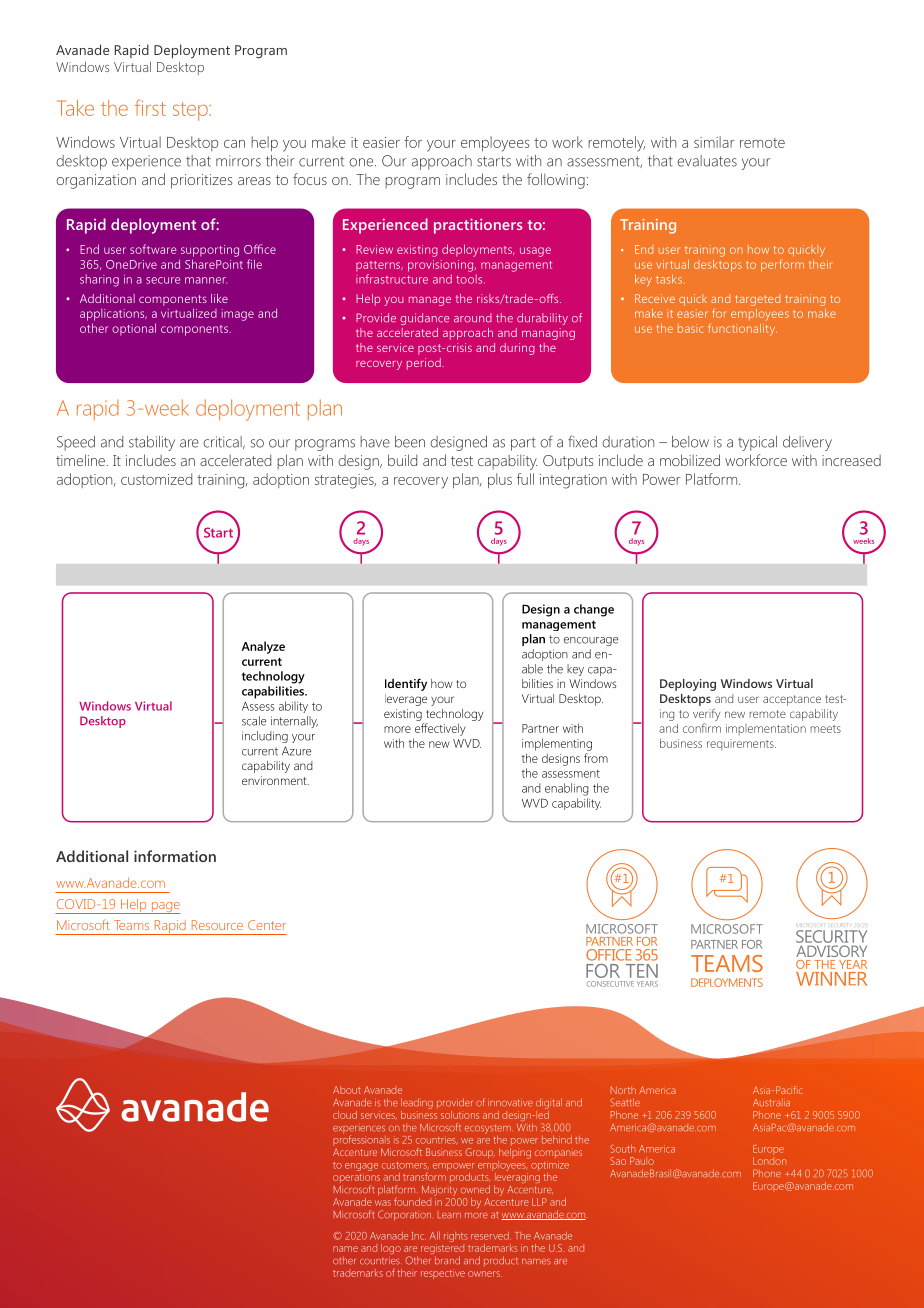 Image resolution: width=924 pixels, height=1308 pixels. What do you see at coordinates (191, 111) in the screenshot?
I see `step` at bounding box center [191, 111].
